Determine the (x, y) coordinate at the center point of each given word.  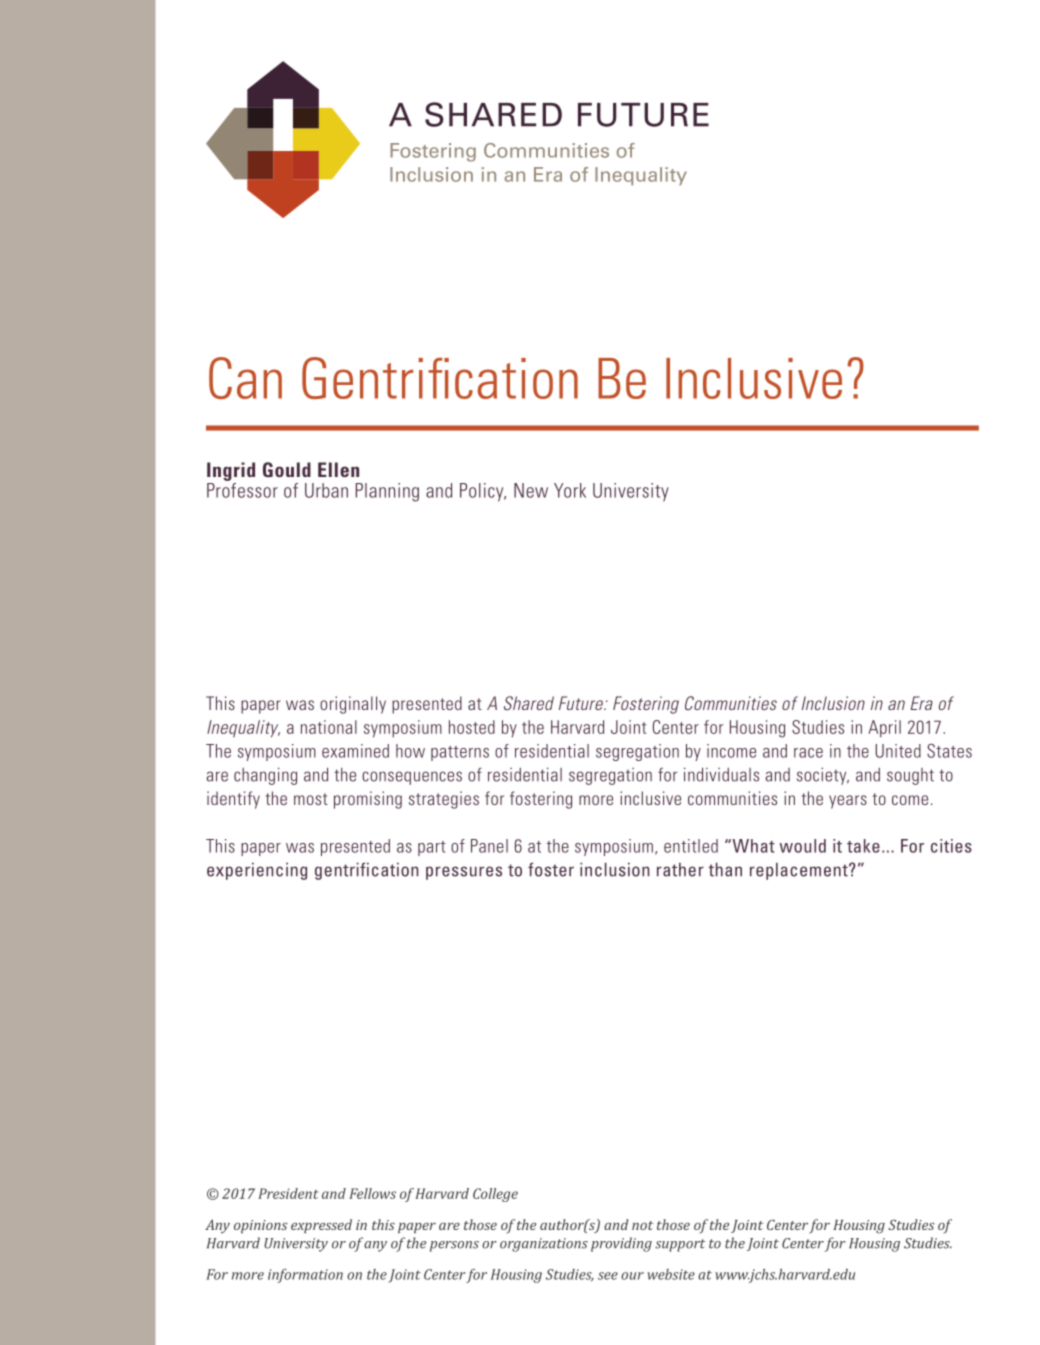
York (570, 490)
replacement (800, 871)
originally (353, 705)
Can (245, 378)
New (531, 490)
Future (582, 703)
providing (621, 1244)
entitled (691, 846)
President (288, 1193)
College (495, 1195)
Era (922, 703)
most (311, 799)
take (863, 846)
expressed (321, 1226)
